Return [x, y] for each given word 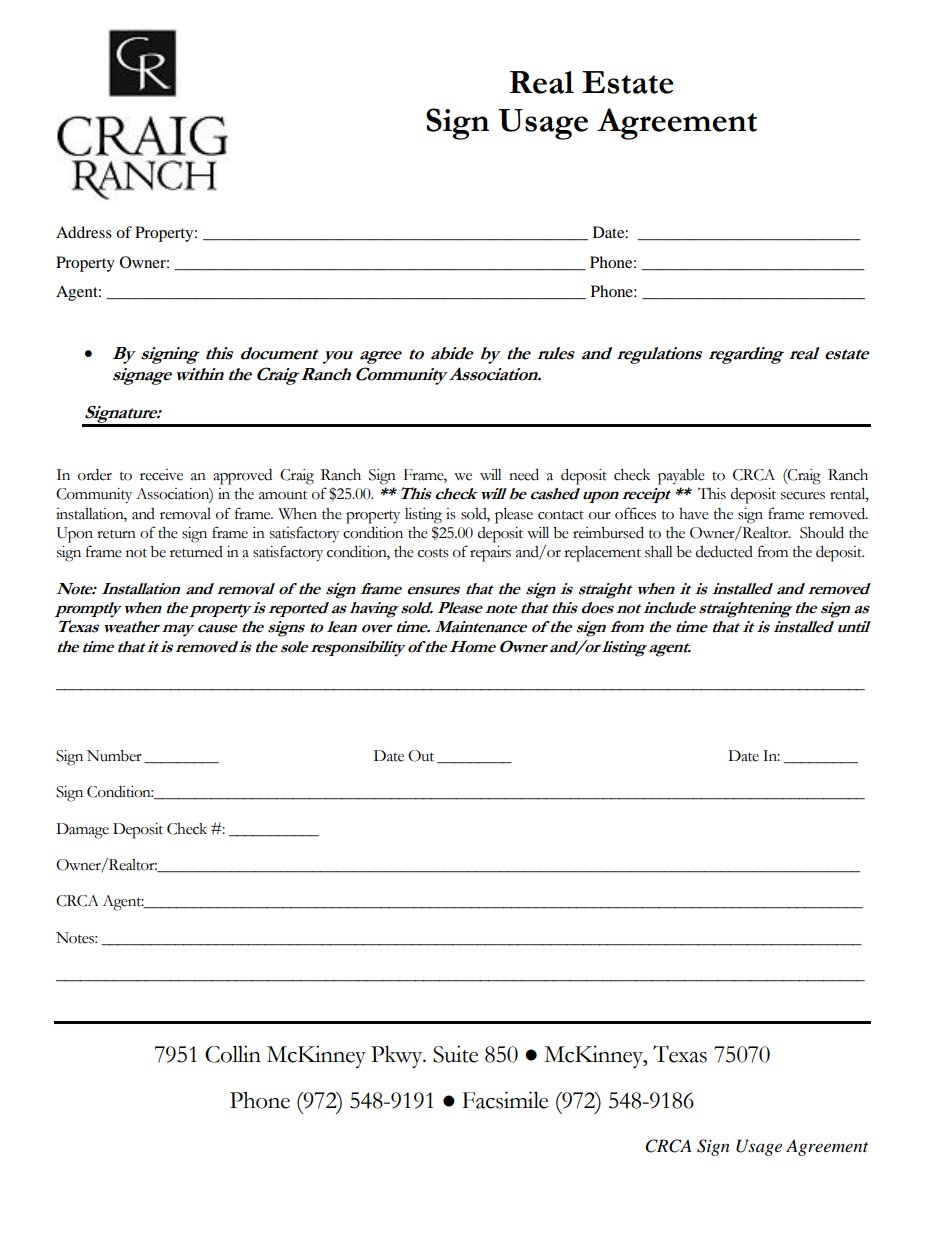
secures [803, 496]
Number [114, 756]
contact [561, 515]
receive [161, 475]
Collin [233, 1054]
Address [84, 232]
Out [421, 756]
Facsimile [505, 1100]
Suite [455, 1054]
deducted [724, 552]
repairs [490, 554]
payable [681, 477]
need [524, 474]
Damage [82, 831]
